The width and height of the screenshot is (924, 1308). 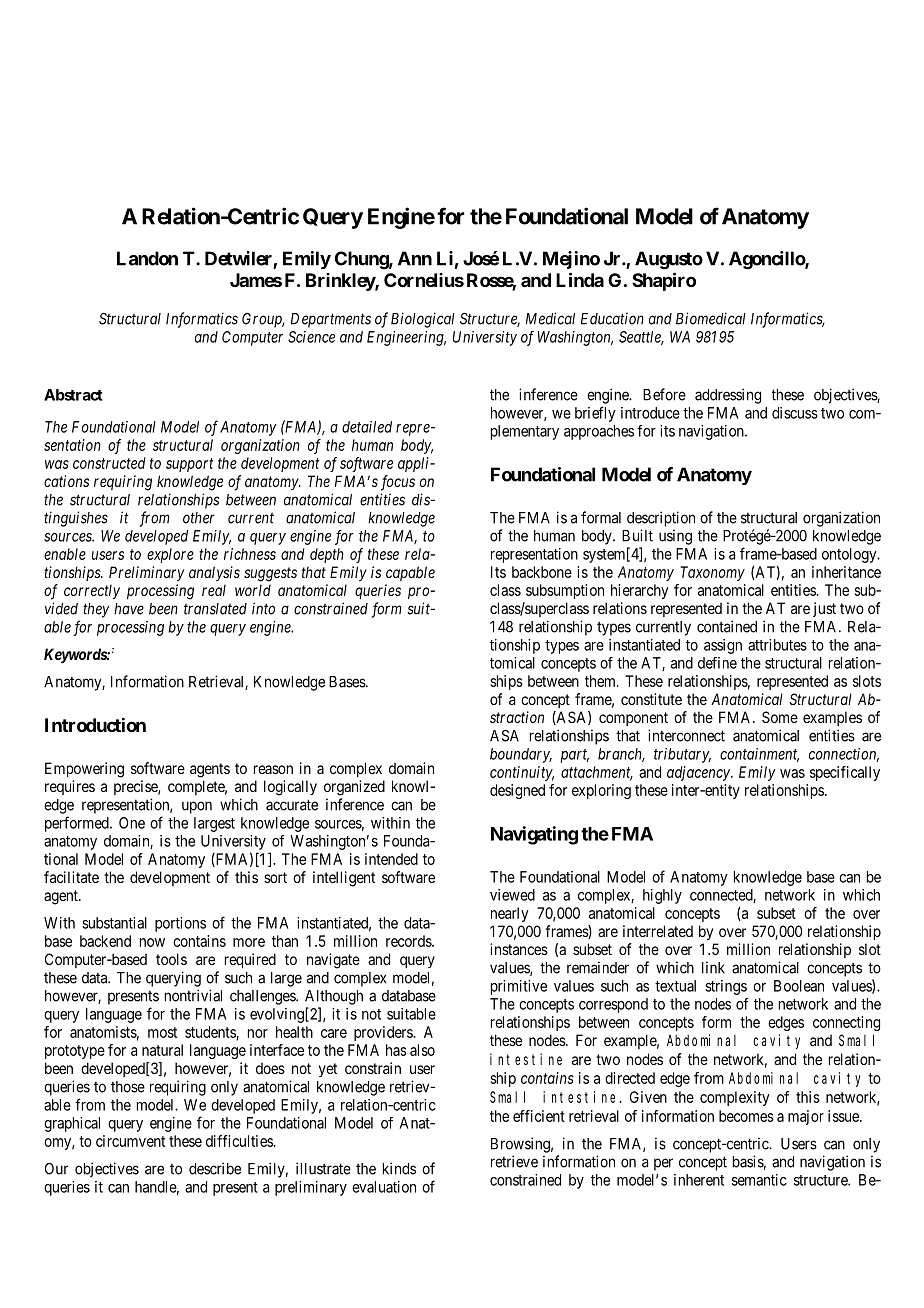 What do you see at coordinates (147, 258) in the screenshot?
I see `Landon` at bounding box center [147, 258].
